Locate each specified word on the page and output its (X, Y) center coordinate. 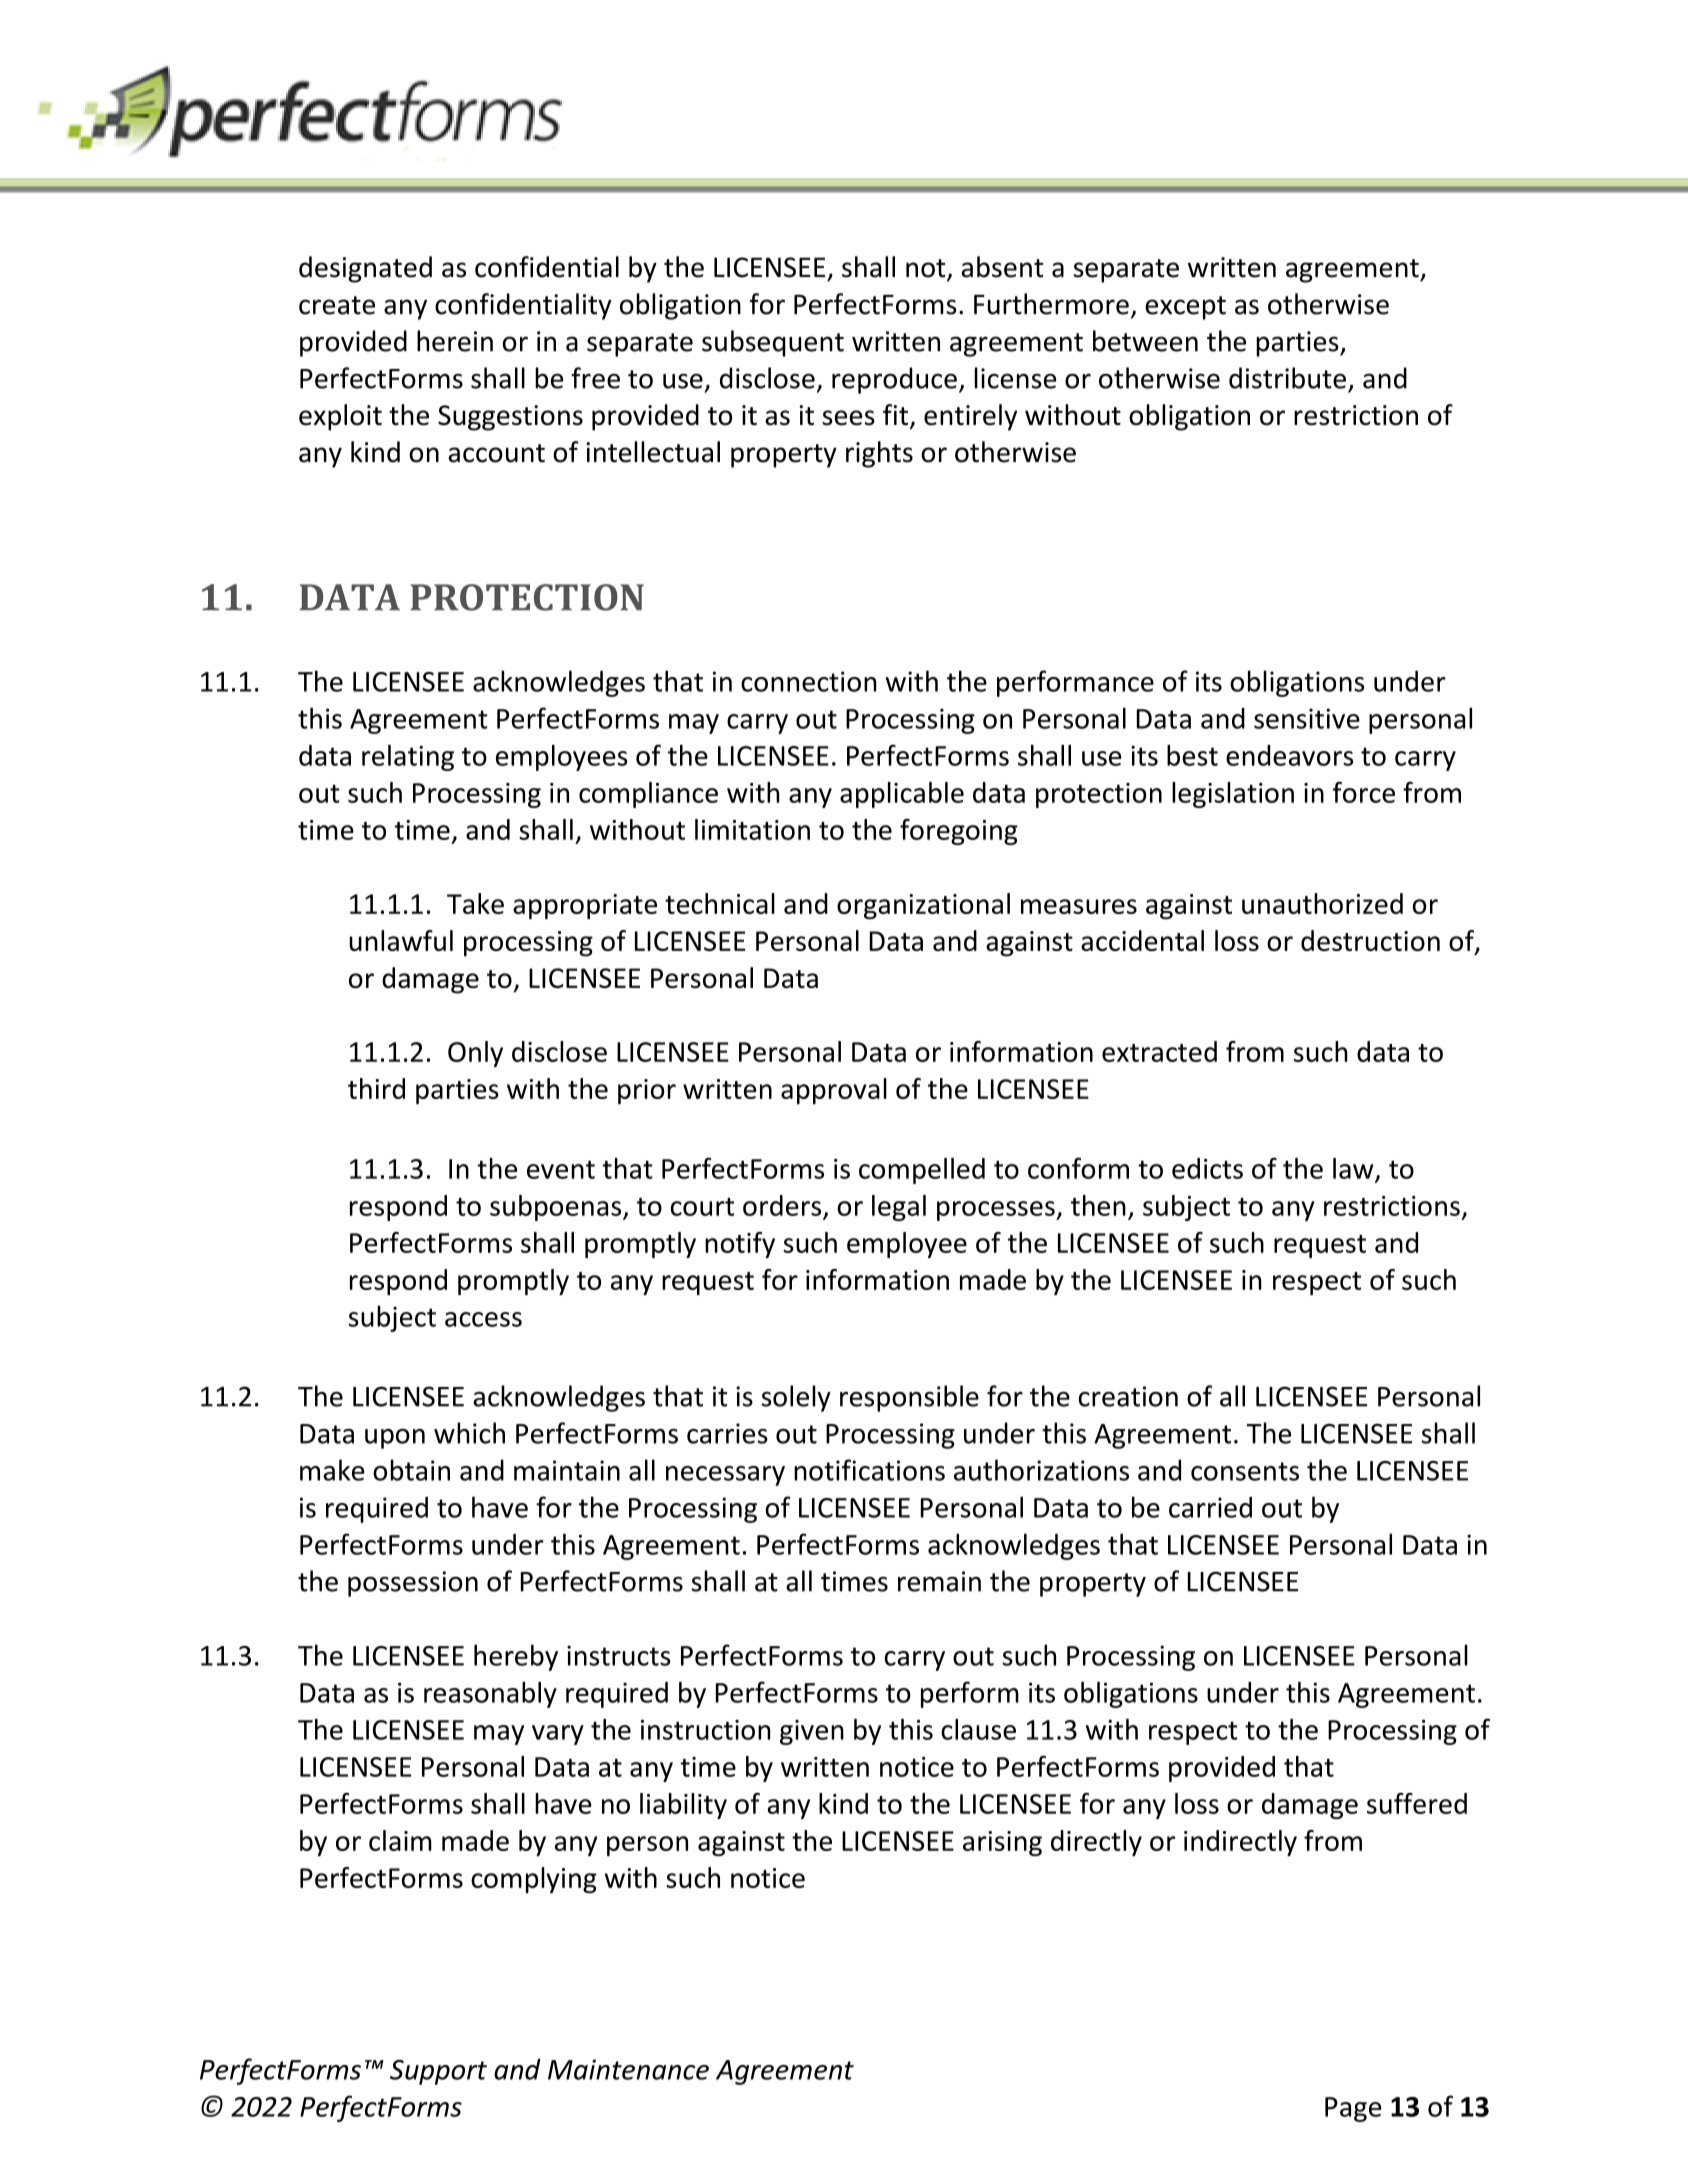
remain (939, 1581)
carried (1210, 1507)
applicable (902, 795)
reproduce (894, 380)
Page (1353, 2109)
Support (438, 2072)
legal (899, 1208)
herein (455, 341)
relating (408, 758)
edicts (1207, 1168)
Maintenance (628, 2069)
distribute (1287, 378)
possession (413, 1584)
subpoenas (557, 1208)
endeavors (1289, 755)
